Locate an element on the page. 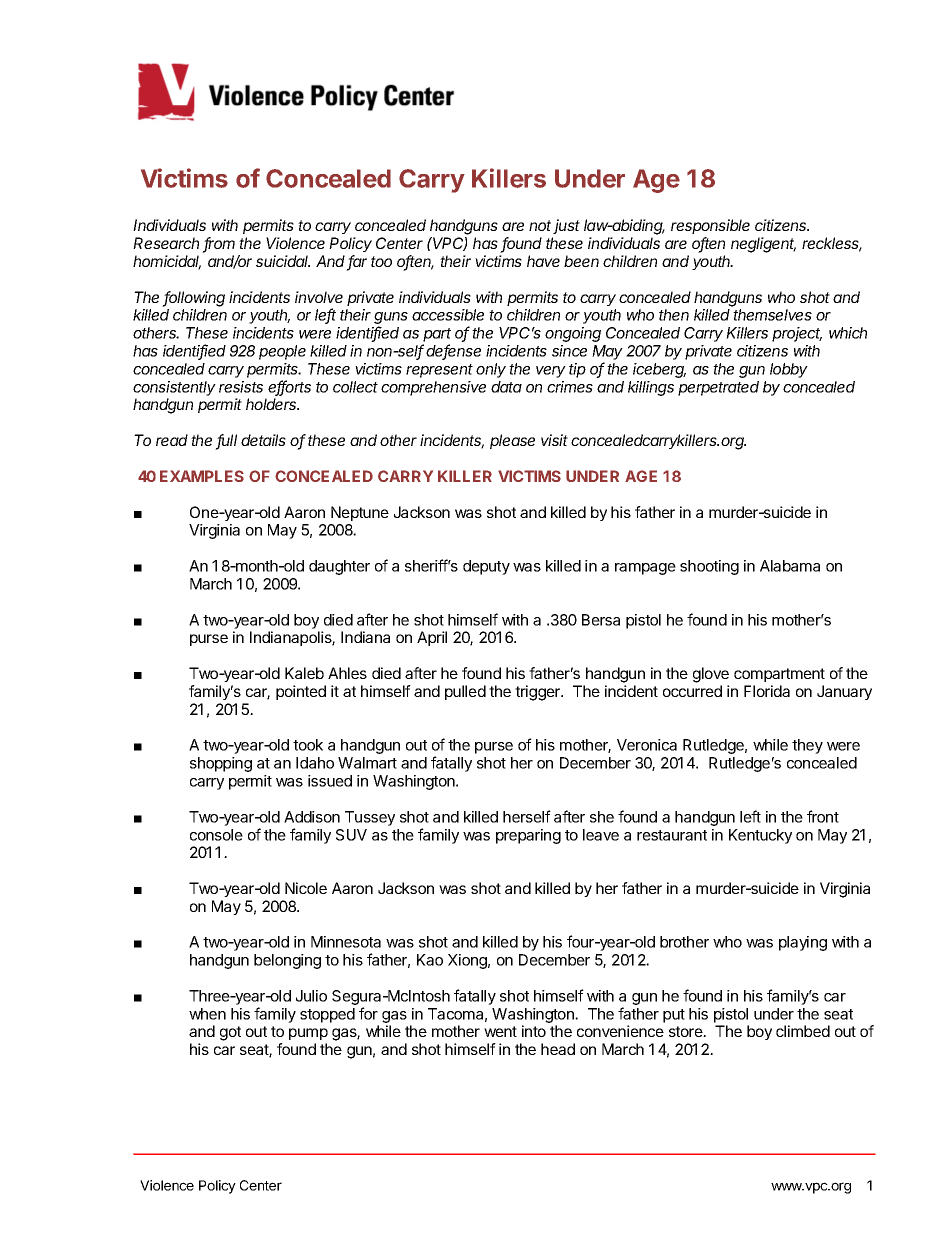 The image size is (952, 1233). got is located at coordinates (230, 1033).
